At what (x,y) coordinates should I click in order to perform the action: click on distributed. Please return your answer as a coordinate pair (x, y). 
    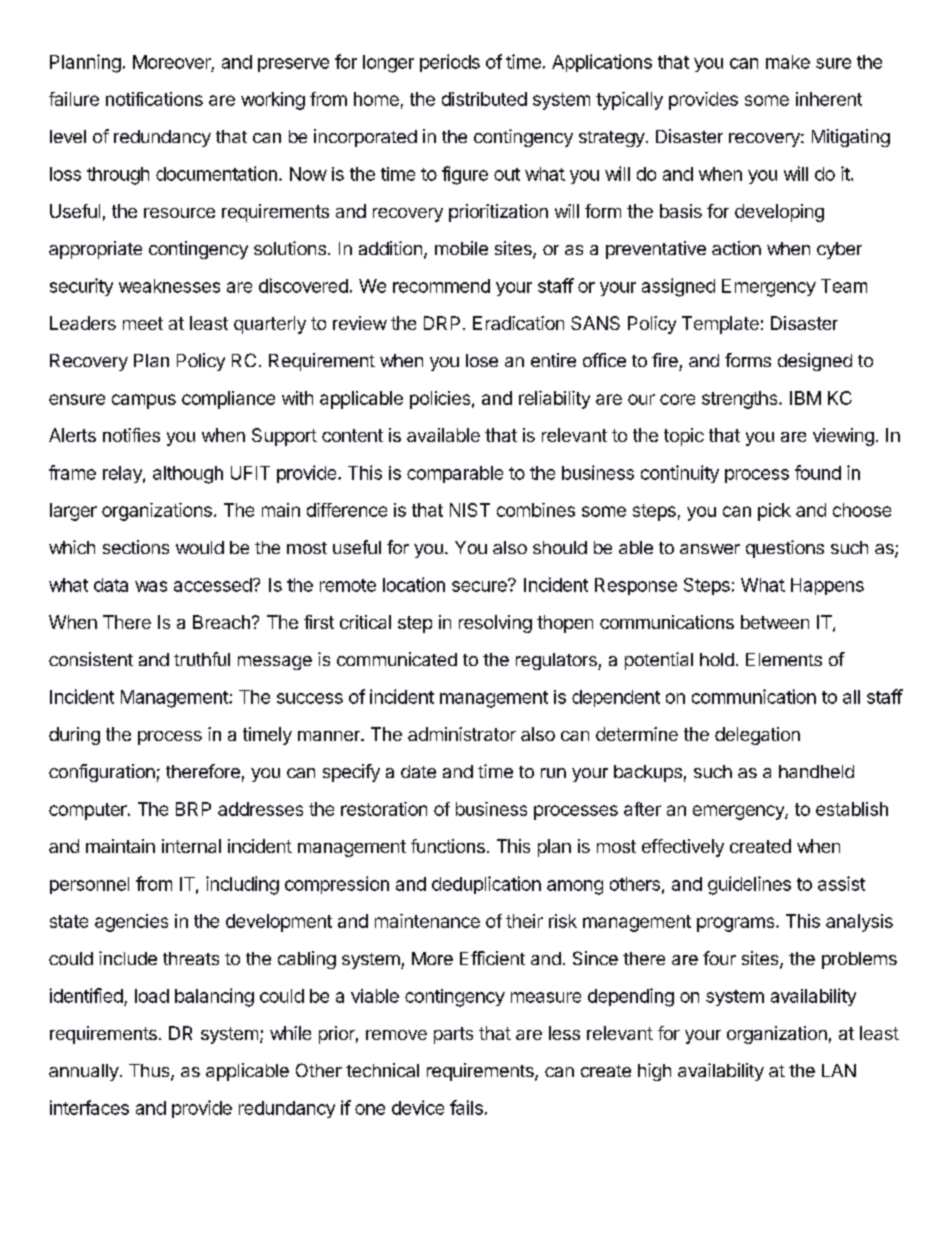
    Looking at the image, I should click on (484, 99).
